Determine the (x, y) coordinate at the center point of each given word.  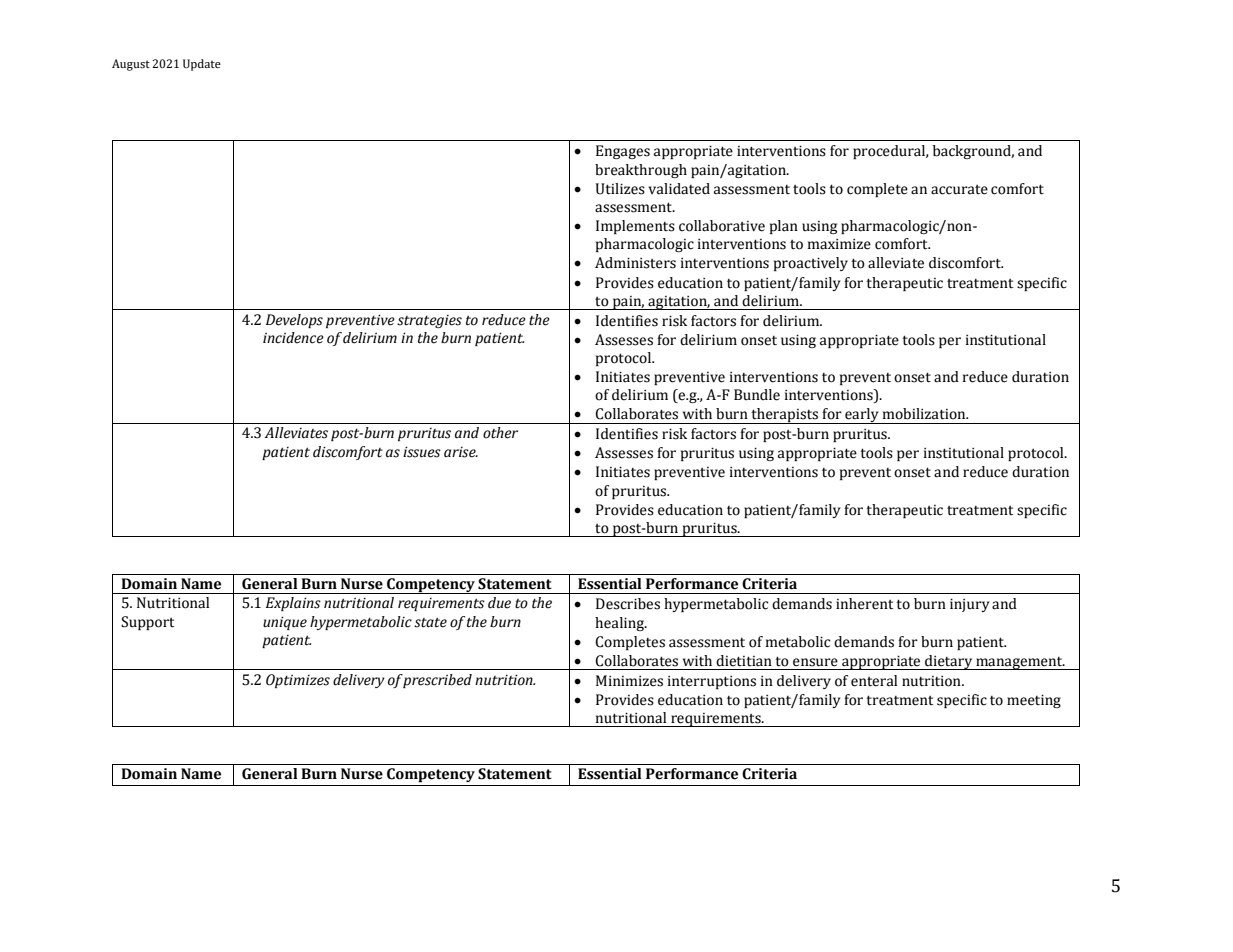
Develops (294, 321)
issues (422, 452)
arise (461, 452)
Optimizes (298, 681)
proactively (811, 264)
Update (202, 65)
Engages (623, 152)
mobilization (925, 414)
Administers (635, 263)
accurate (959, 190)
